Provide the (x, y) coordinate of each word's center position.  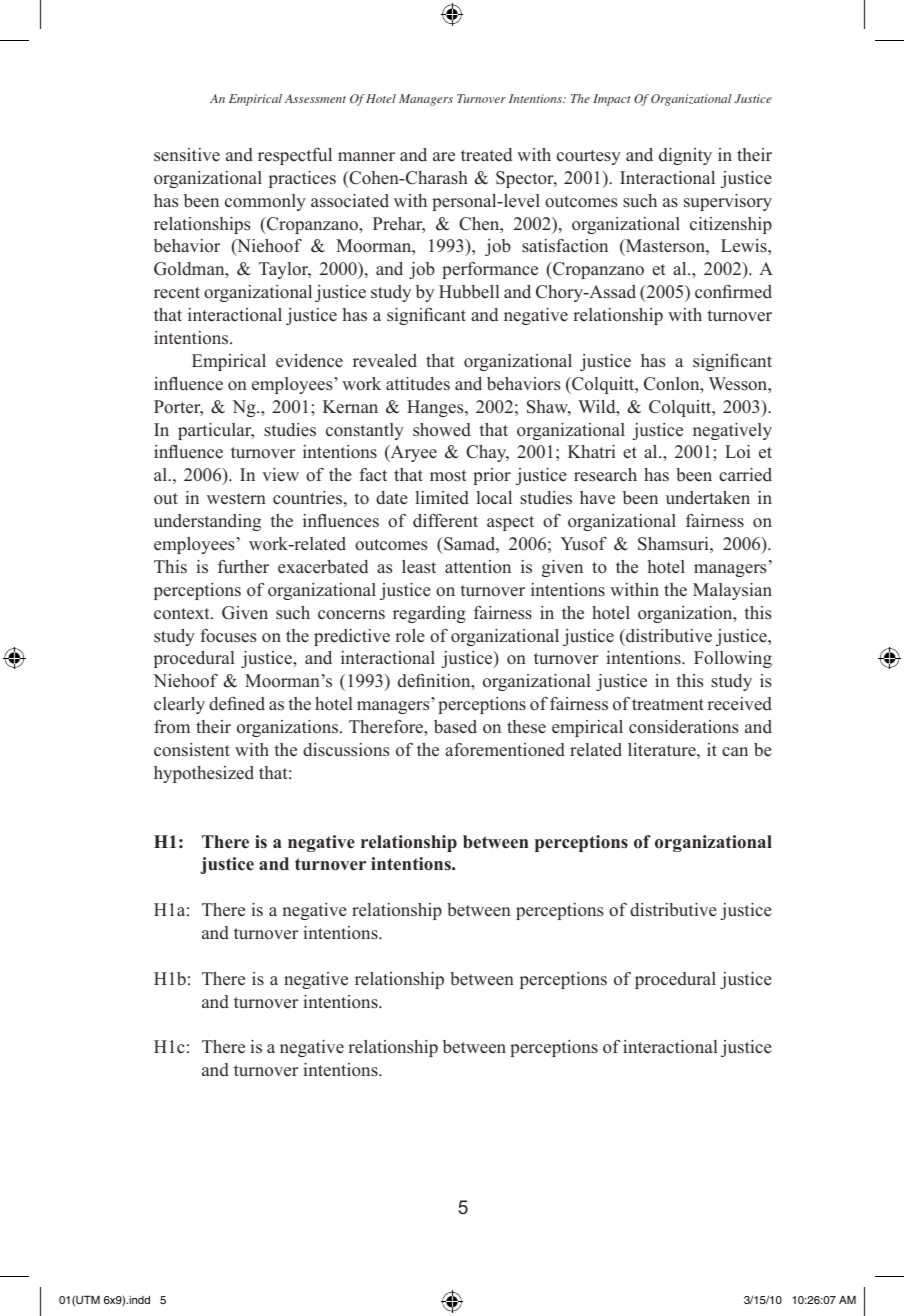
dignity (685, 156)
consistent (192, 750)
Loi (737, 452)
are (444, 157)
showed (442, 430)
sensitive (187, 155)
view (280, 475)
